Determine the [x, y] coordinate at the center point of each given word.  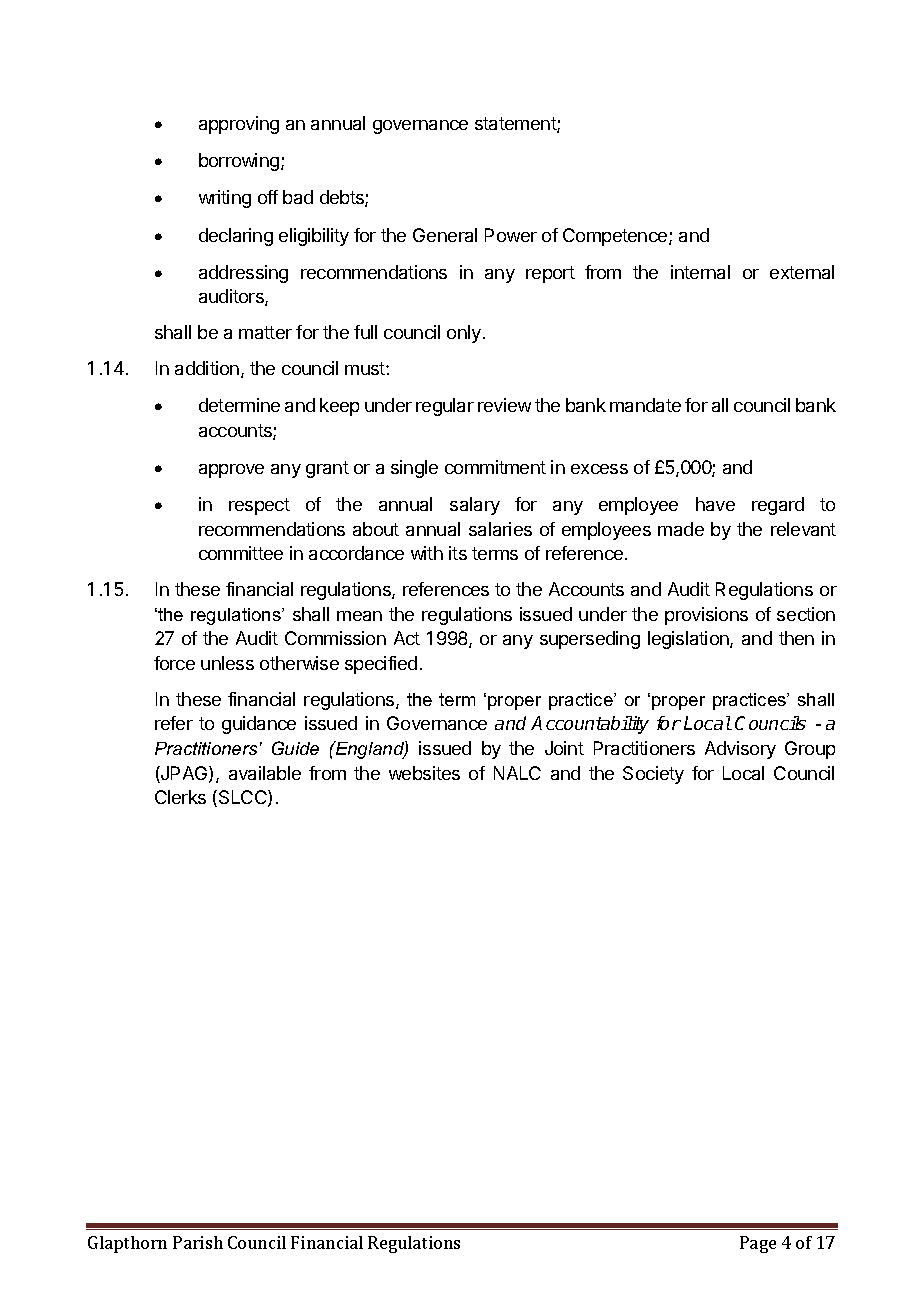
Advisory [740, 750]
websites [424, 773]
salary [475, 506]
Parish [198, 1242]
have [715, 504]
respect [259, 506]
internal [700, 272]
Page [758, 1244]
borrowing [239, 162]
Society [653, 775]
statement [516, 125]
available [265, 773]
